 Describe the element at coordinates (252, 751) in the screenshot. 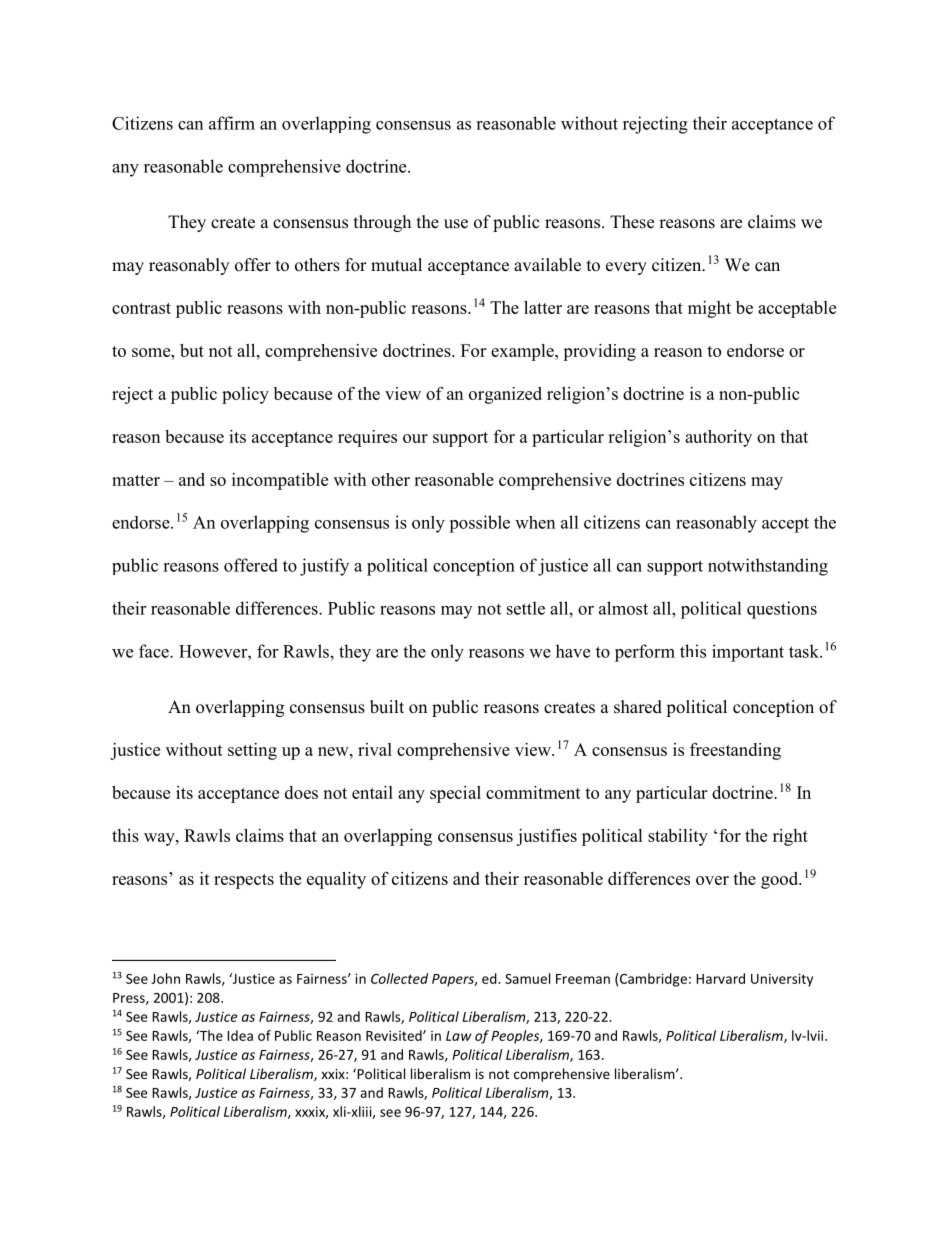

I see `setting` at that location.
